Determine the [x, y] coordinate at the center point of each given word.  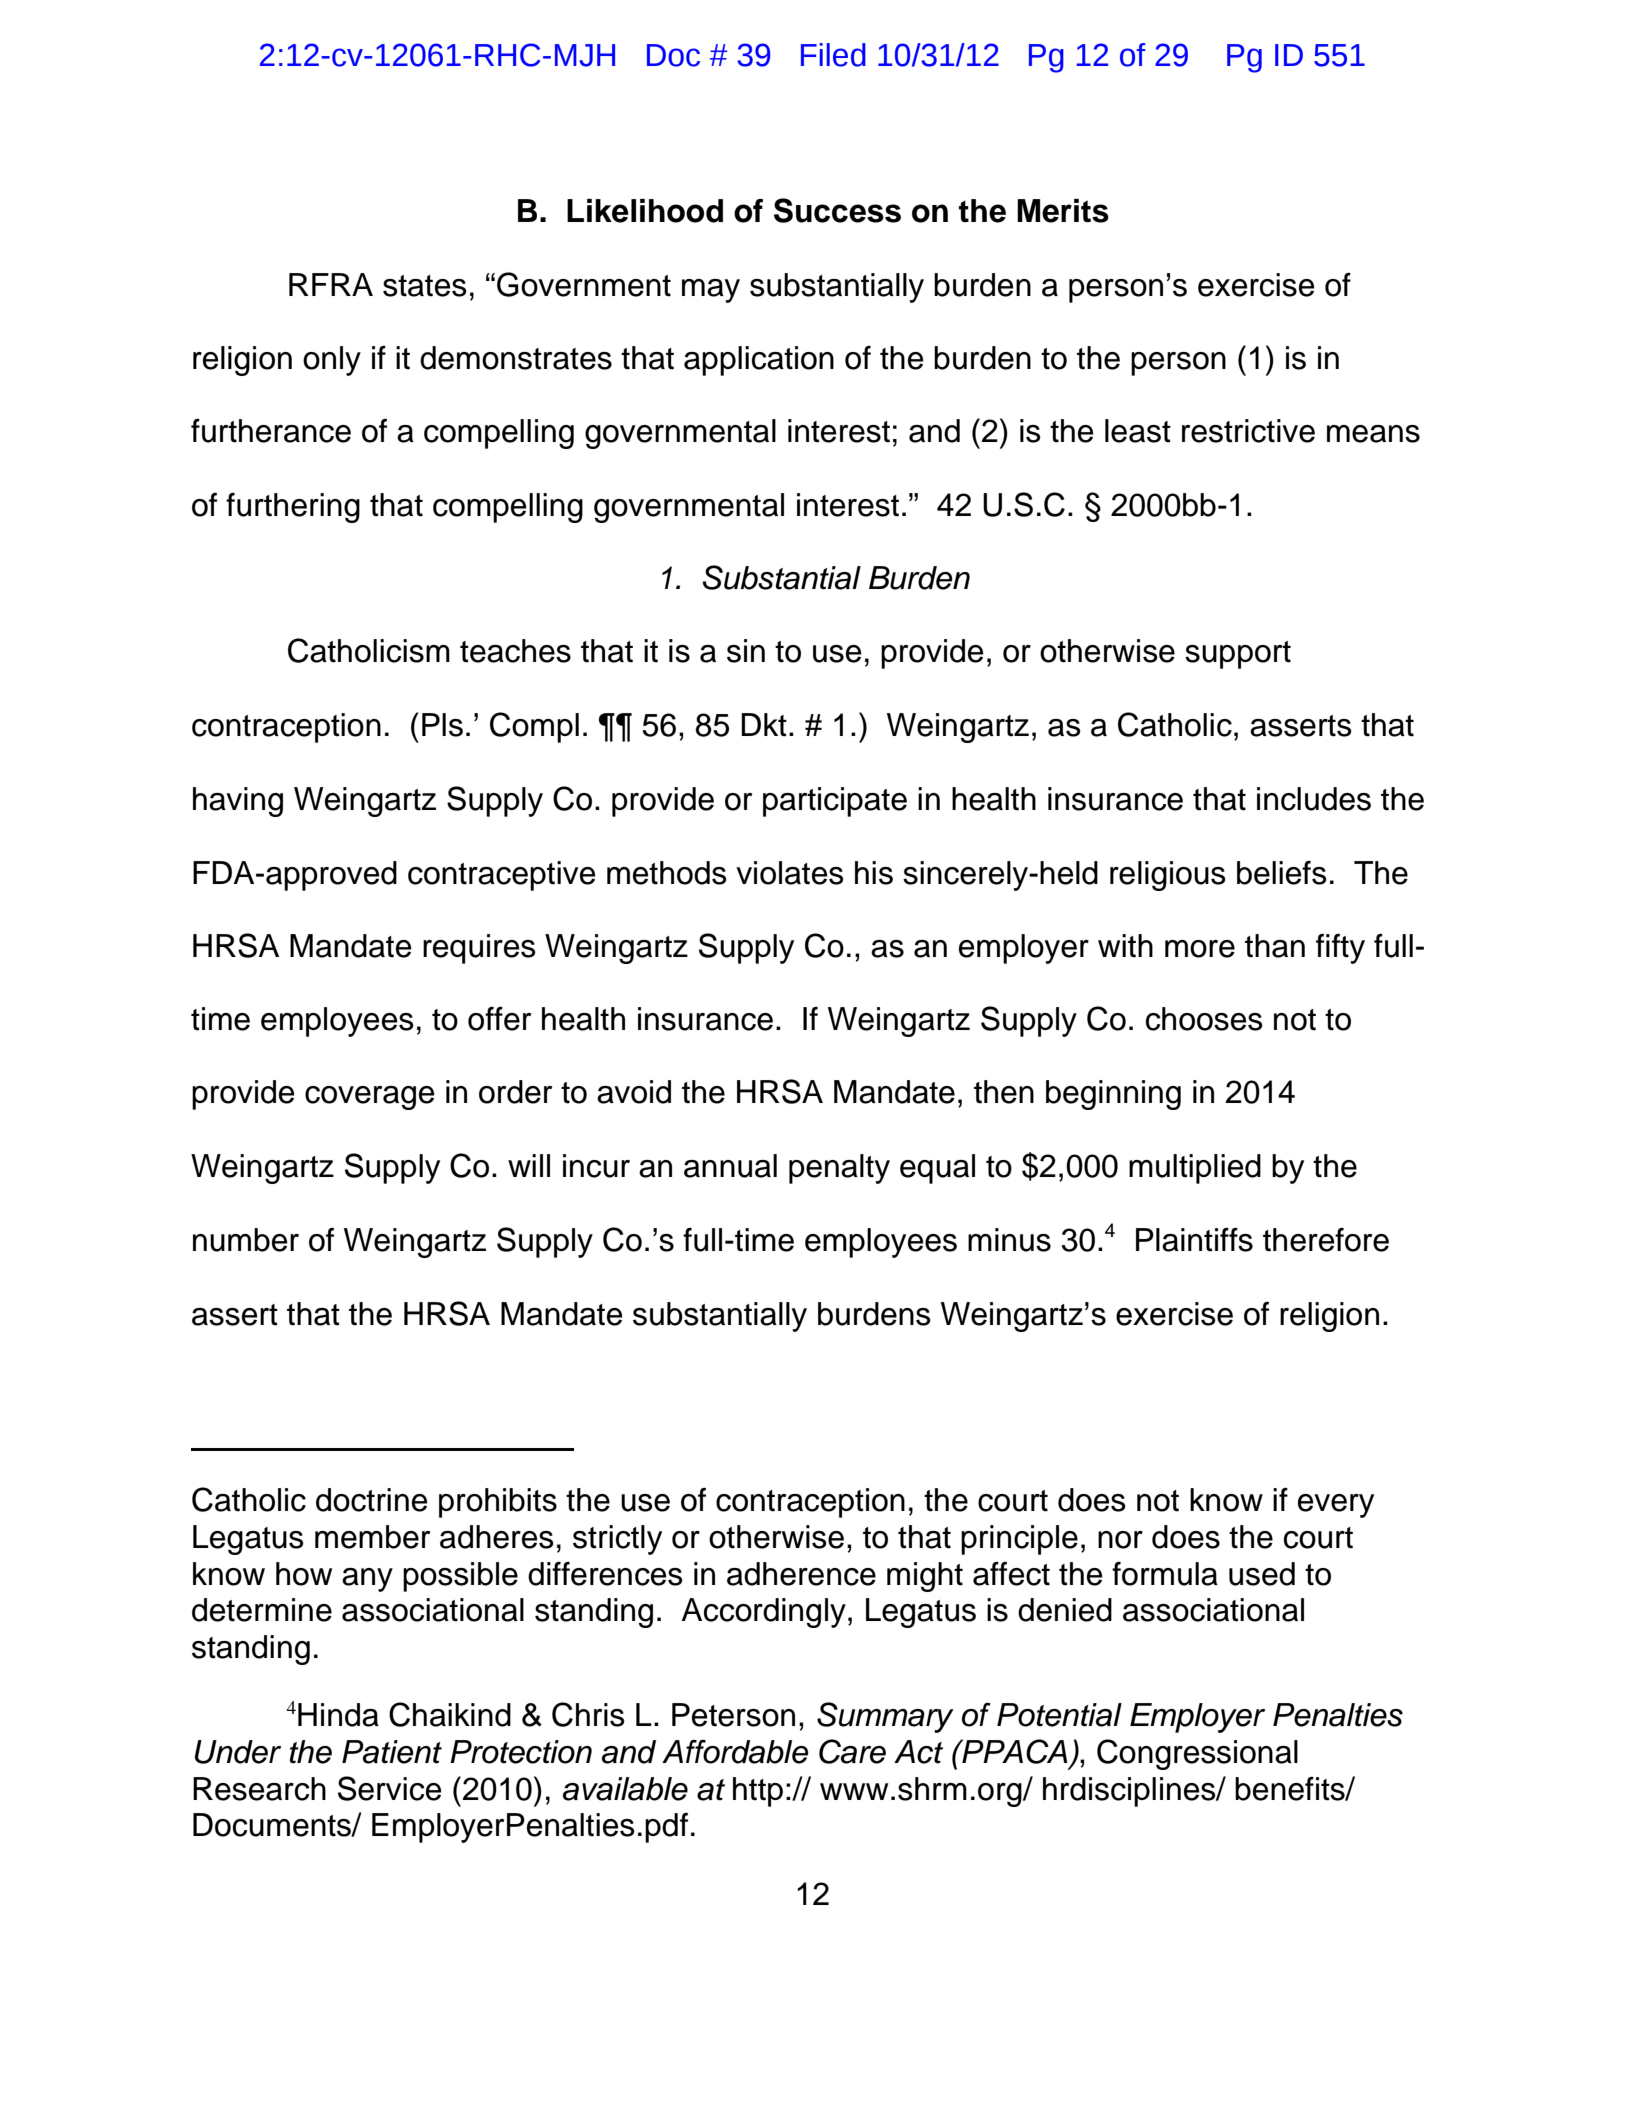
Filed [833, 55]
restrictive [1248, 431]
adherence [801, 1574]
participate [835, 802]
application [759, 361]
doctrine [371, 1500]
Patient [392, 1752]
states [425, 286]
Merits [1063, 211]
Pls [442, 725]
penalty [839, 1169]
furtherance [271, 431]
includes [1314, 799]
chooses [1204, 1019]
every [1336, 1506]
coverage [369, 1098]
